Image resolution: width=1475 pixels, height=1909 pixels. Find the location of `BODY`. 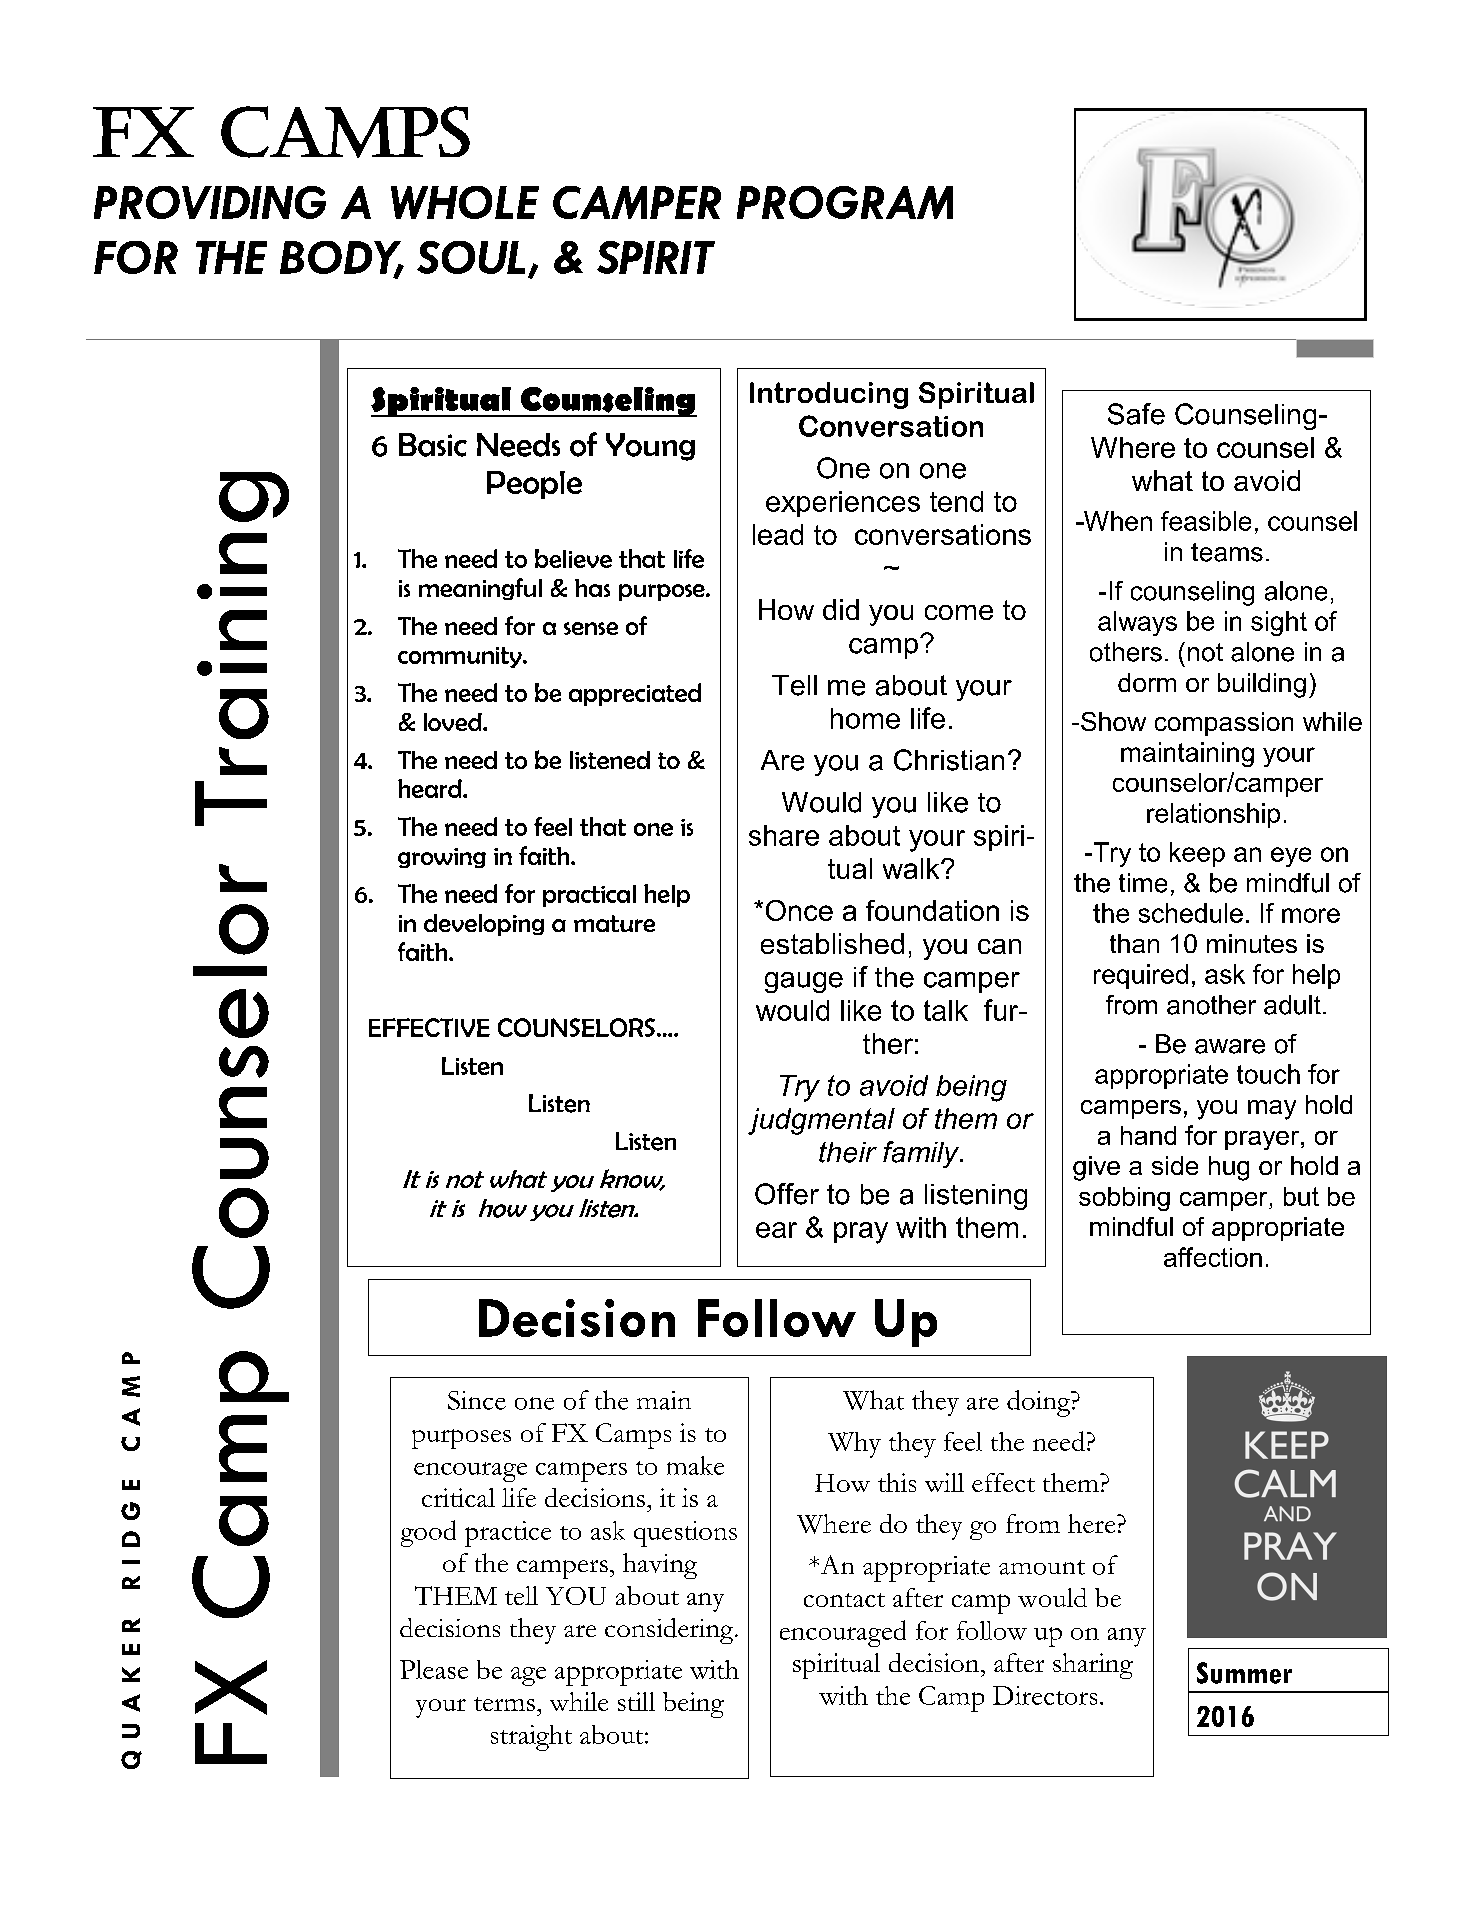

BODY is located at coordinates (342, 258).
